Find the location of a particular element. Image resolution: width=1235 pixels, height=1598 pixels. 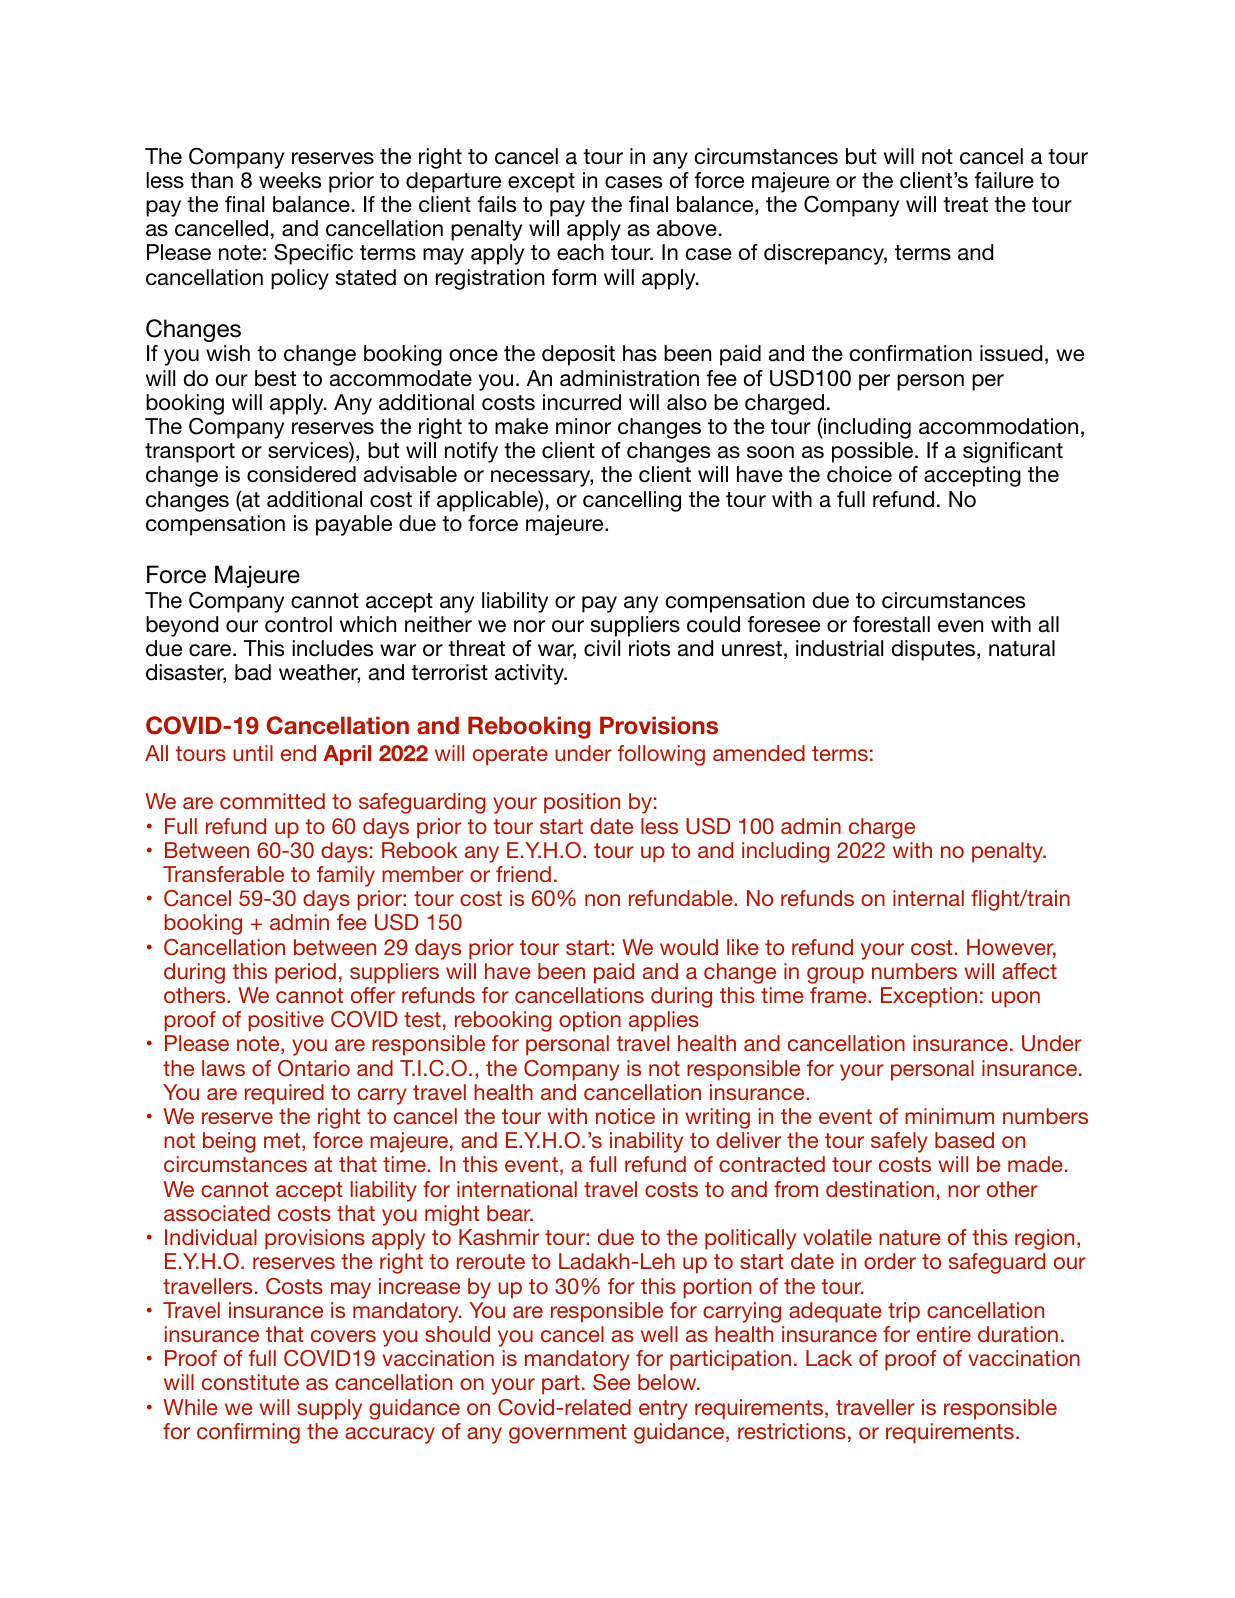

entry is located at coordinates (663, 1410).
